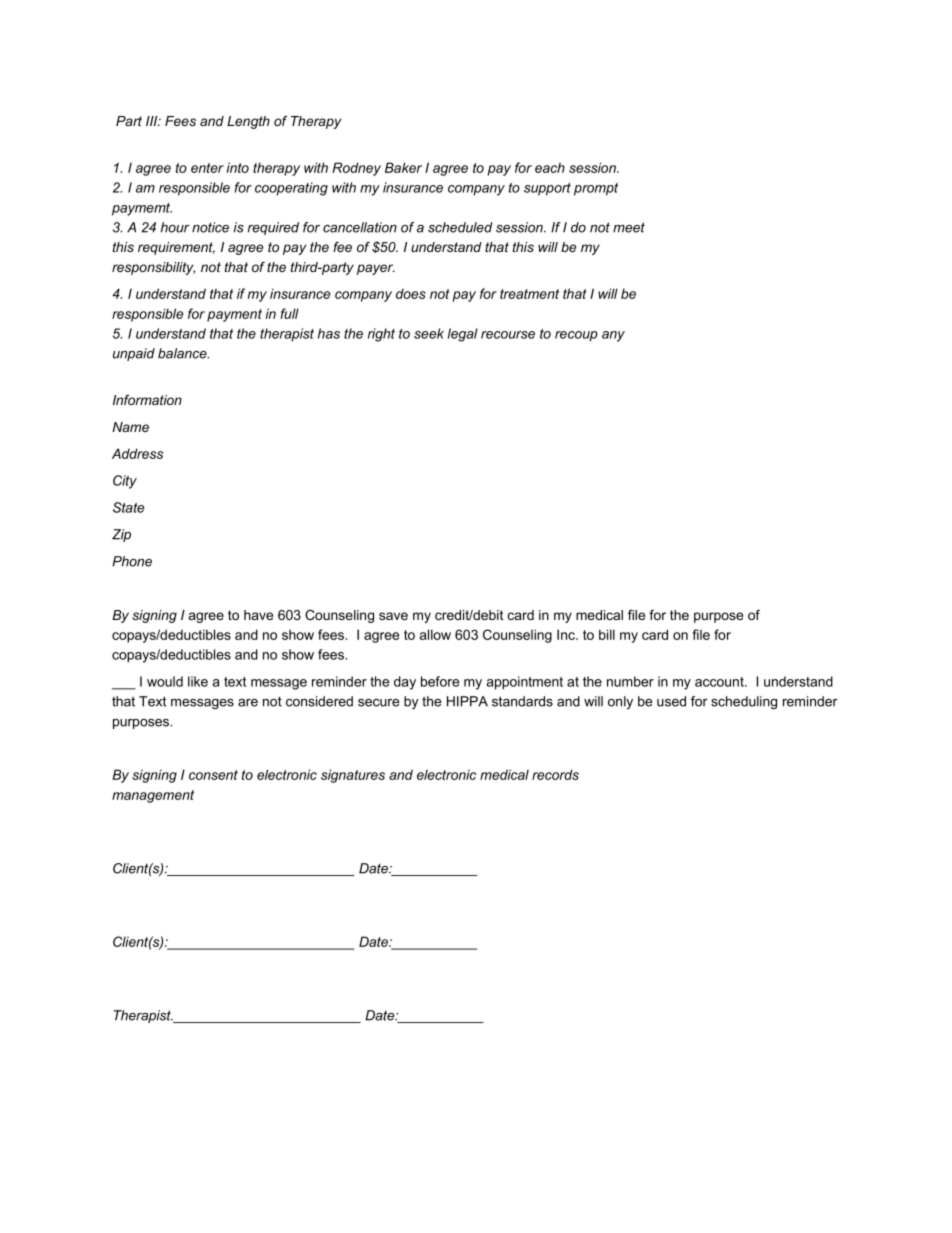 The image size is (952, 1233). I want to click on Baker, so click(403, 167).
